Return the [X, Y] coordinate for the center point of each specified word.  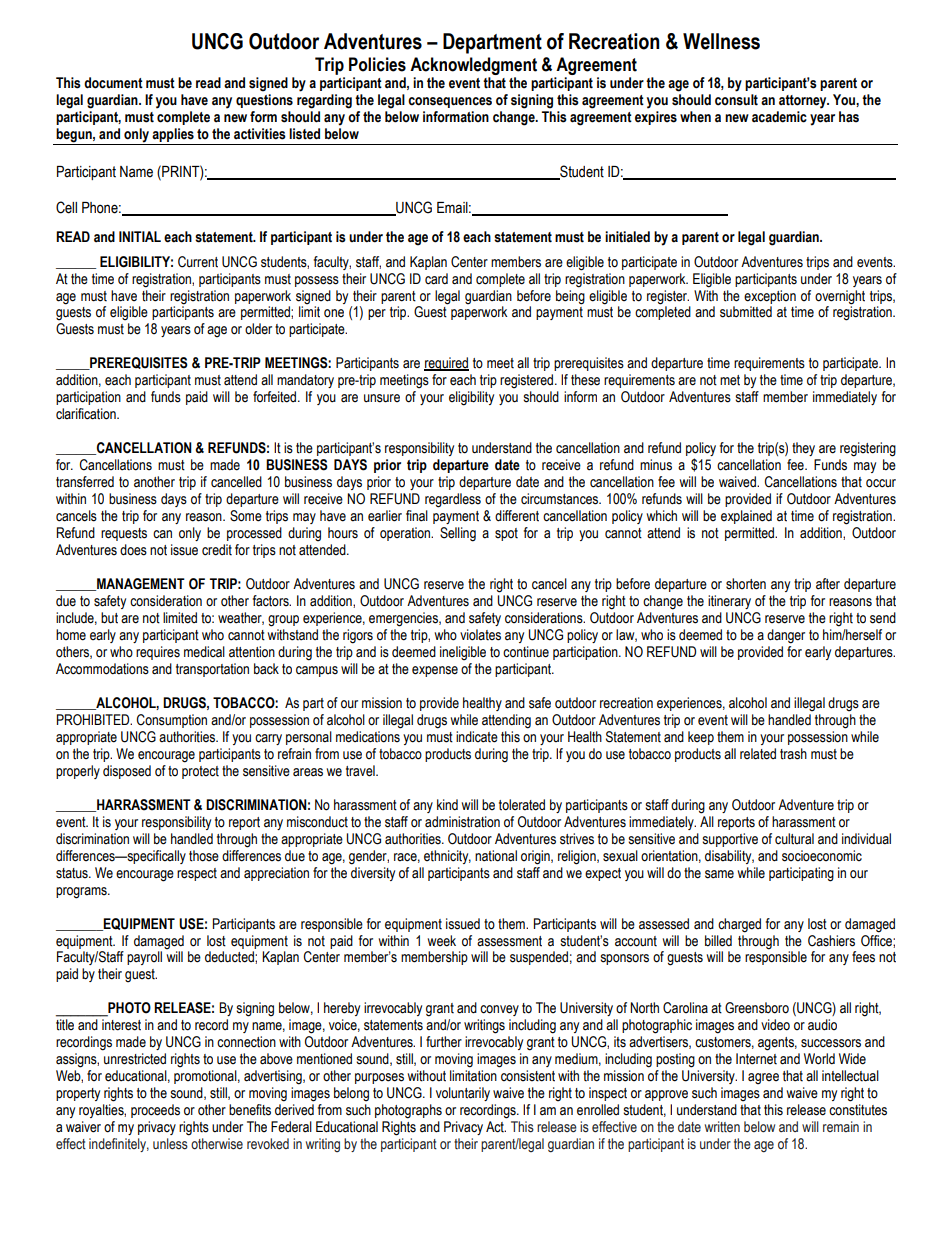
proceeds [155, 1111]
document [113, 83]
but [109, 618]
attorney [804, 102]
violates [480, 635]
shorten [746, 584]
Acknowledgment [473, 66]
